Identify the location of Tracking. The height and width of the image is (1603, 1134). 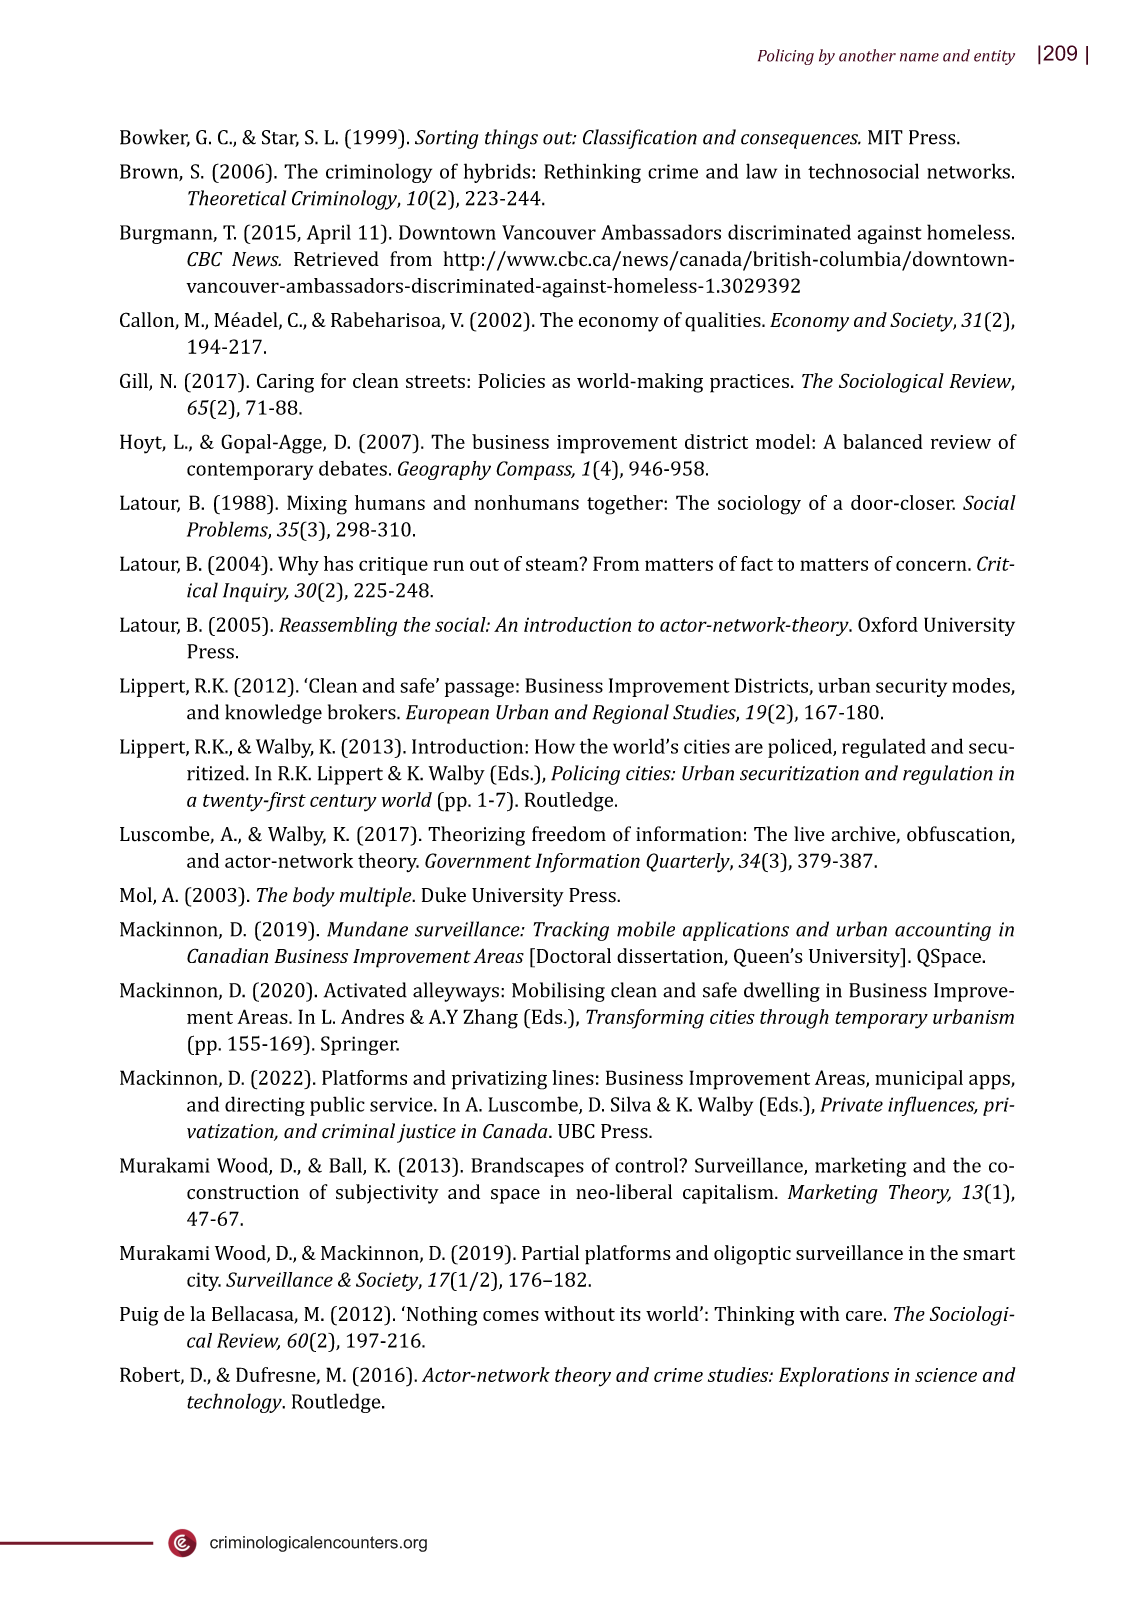
(571, 931).
